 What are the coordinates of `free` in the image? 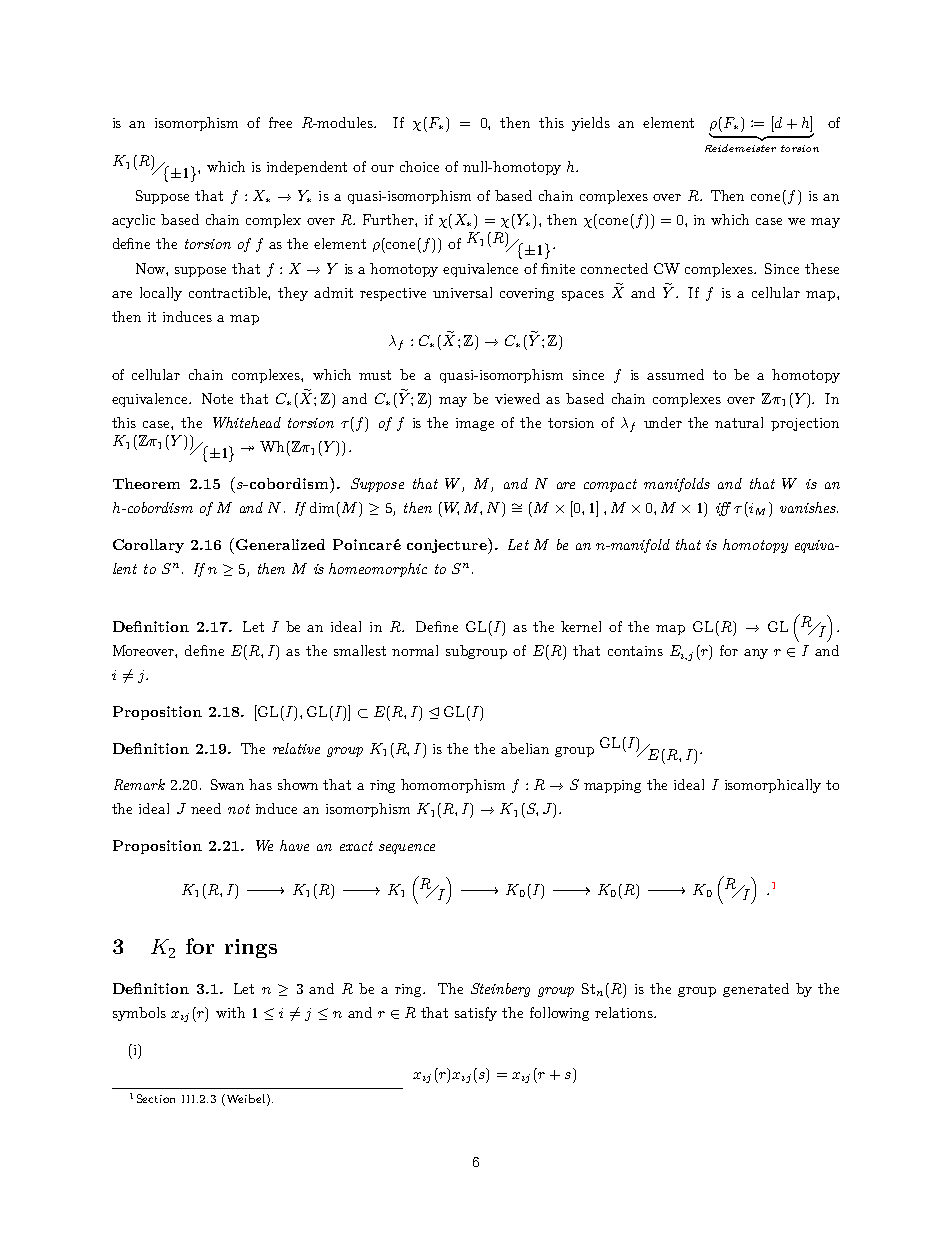 It's located at (280, 122).
